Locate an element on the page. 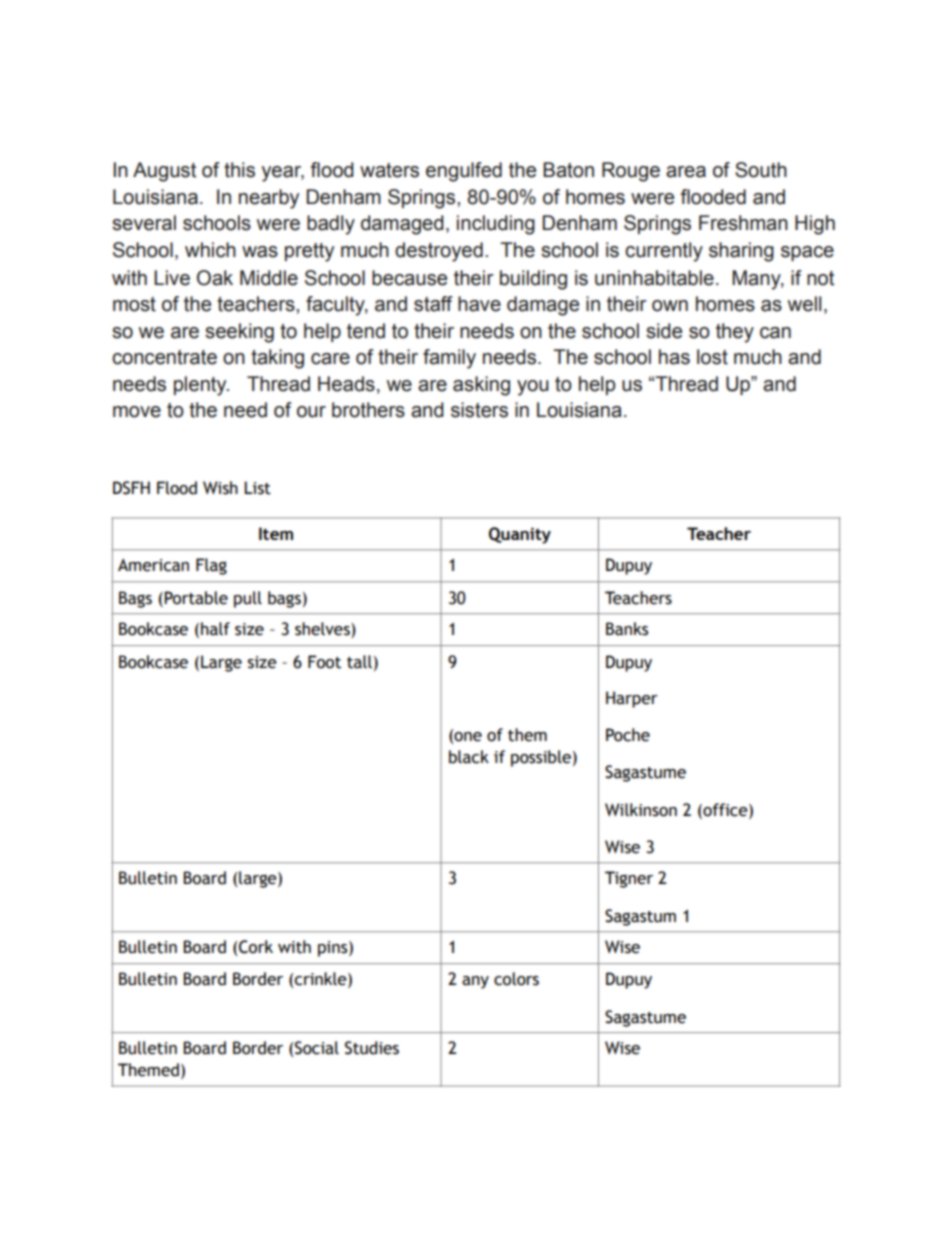 Image resolution: width=952 pixels, height=1233 pixels. black is located at coordinates (469, 757).
